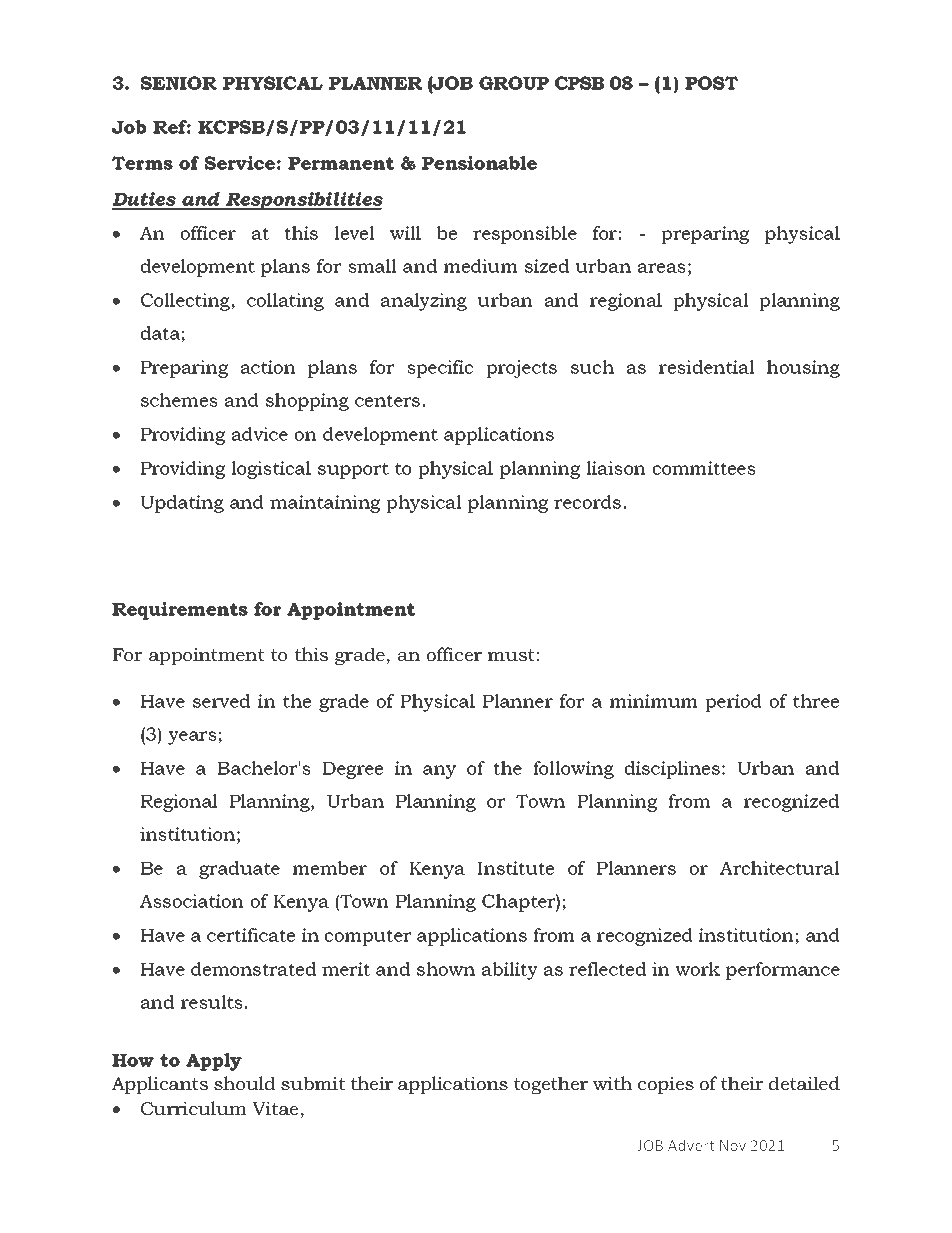 The width and height of the page is (952, 1233). Describe the element at coordinates (511, 655) in the page. I see `must` at that location.
